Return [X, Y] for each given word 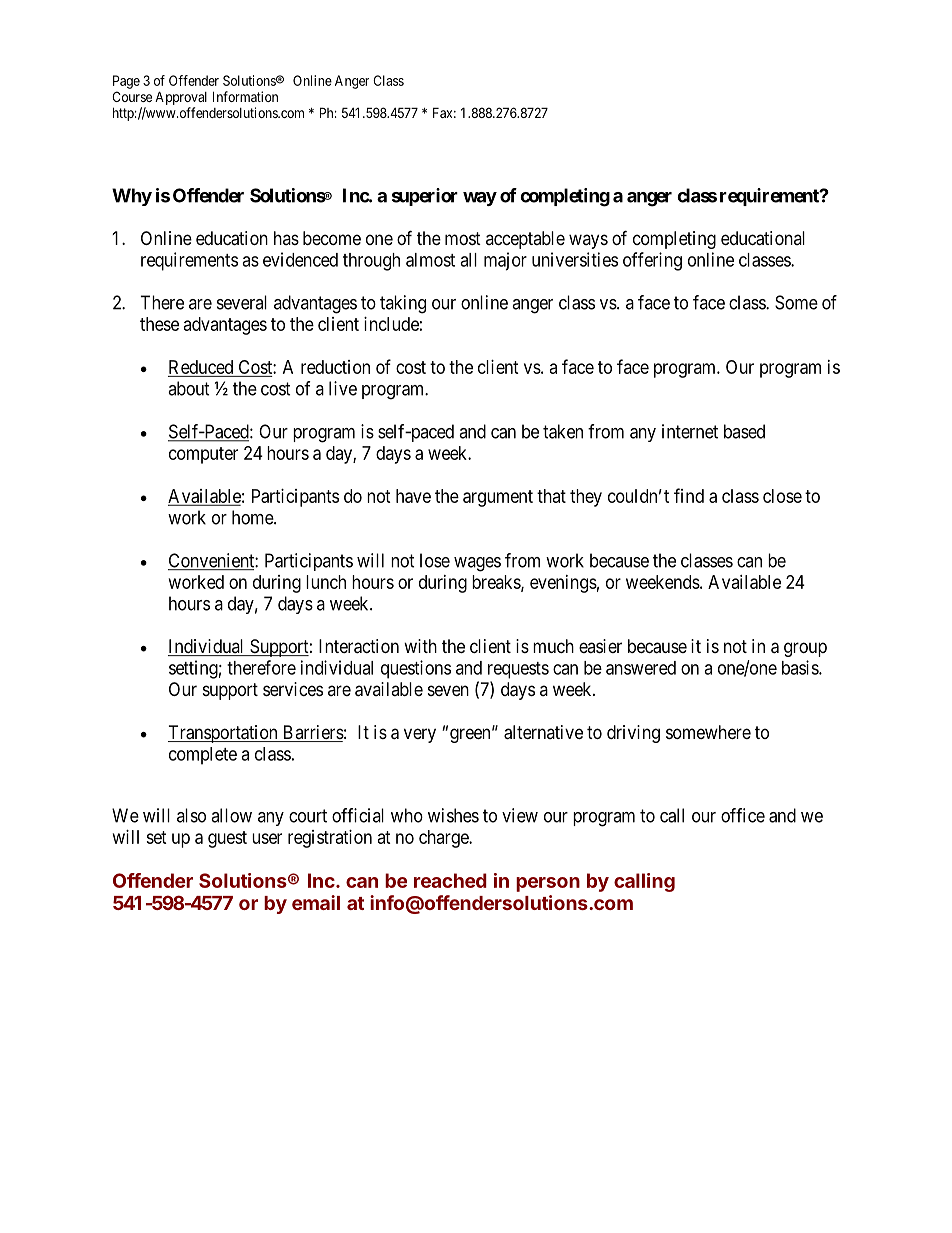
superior [425, 197]
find [689, 495]
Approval [181, 98]
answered [641, 668]
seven [448, 690]
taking [403, 304]
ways [588, 241]
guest [227, 839]
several [242, 302]
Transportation [224, 734]
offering [652, 261]
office [743, 815]
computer [203, 455]
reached [450, 880]
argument [498, 498]
